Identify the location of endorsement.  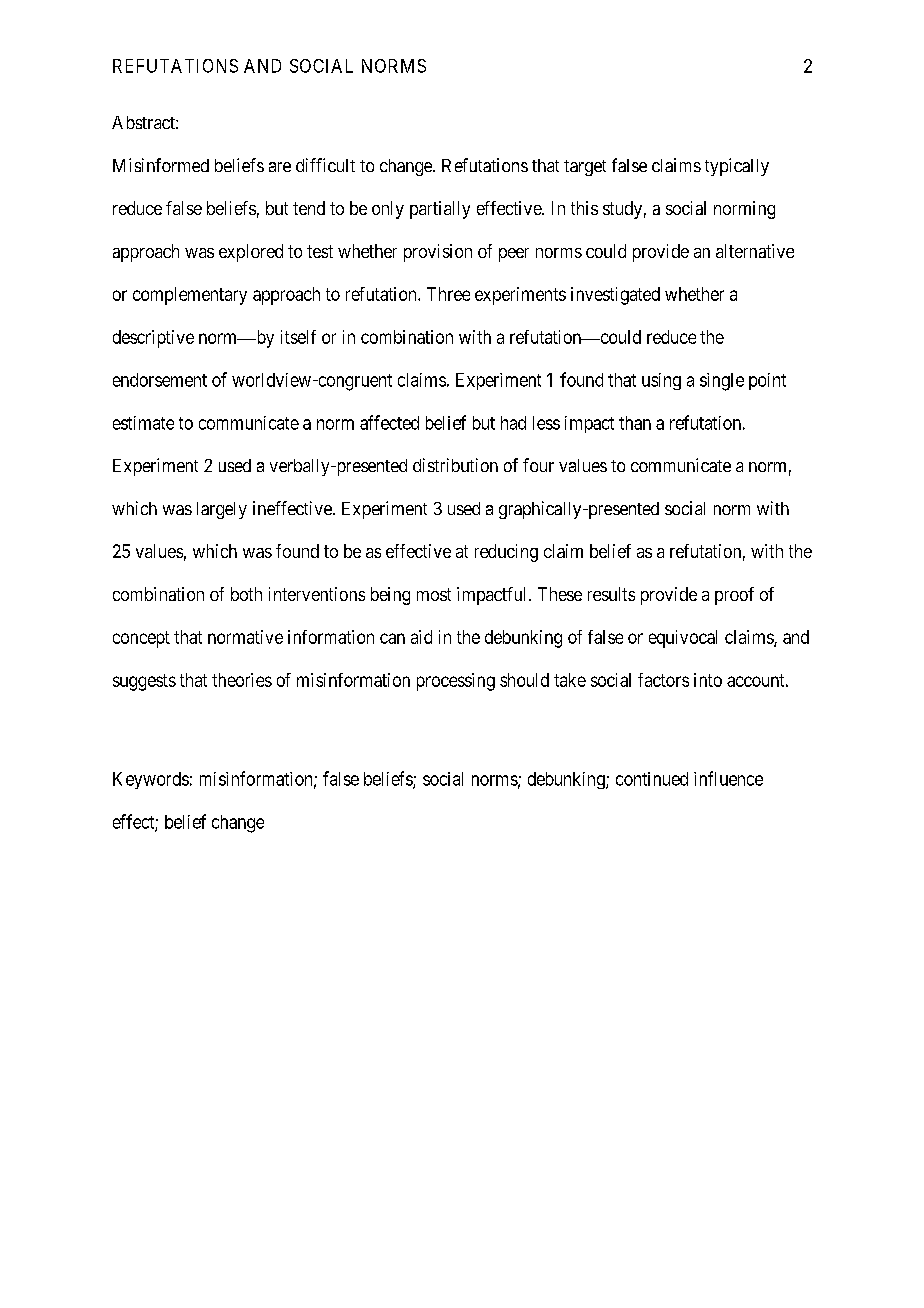
(160, 380).
